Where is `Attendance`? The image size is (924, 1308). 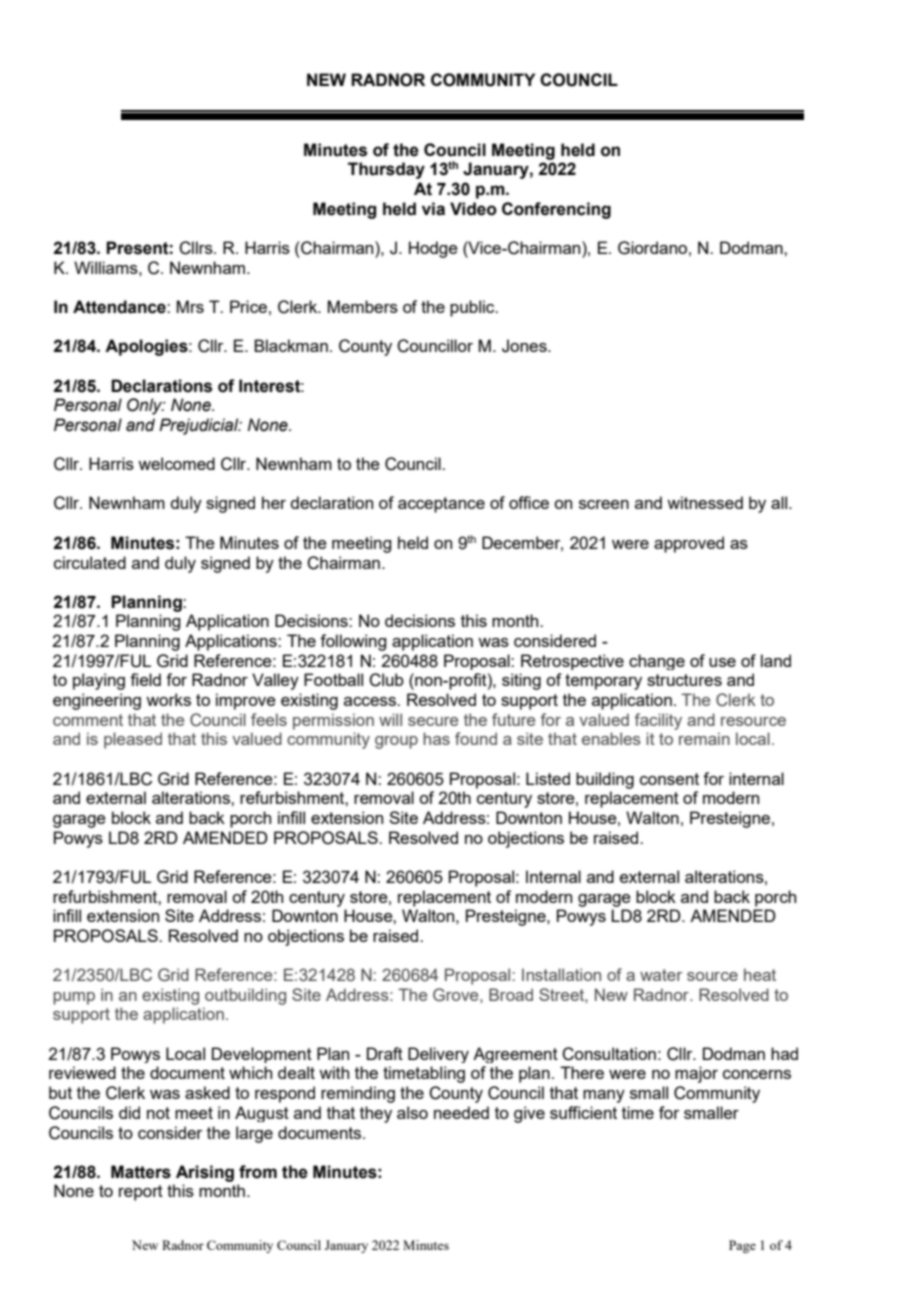 Attendance is located at coordinates (120, 307).
